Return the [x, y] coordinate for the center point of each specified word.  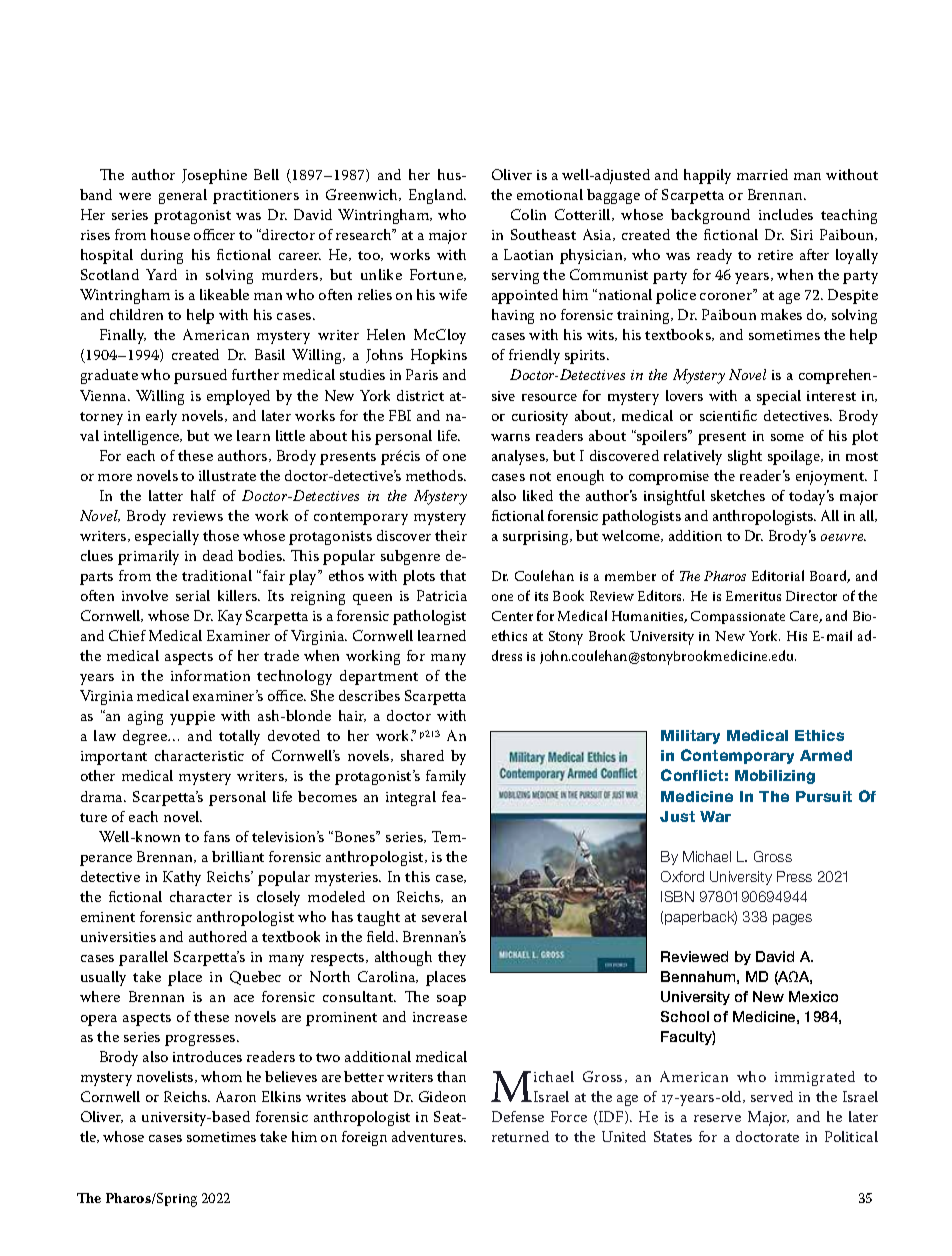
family [446, 777]
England [437, 196]
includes [786, 214]
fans [217, 836]
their [451, 535]
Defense [518, 1116]
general [183, 196]
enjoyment [831, 478]
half [203, 495]
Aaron [236, 1096]
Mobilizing [775, 777]
